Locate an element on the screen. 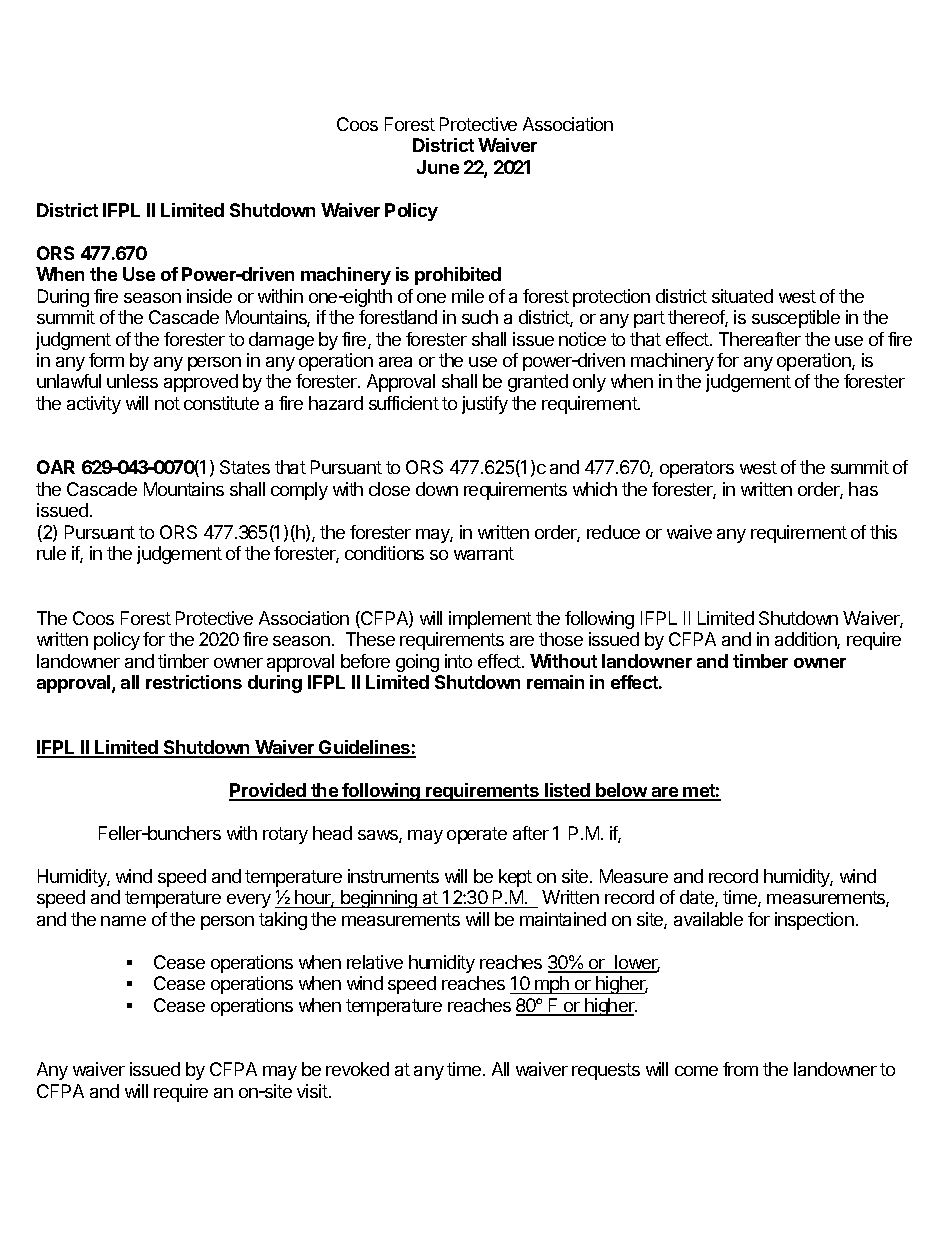 Image resolution: width=952 pixels, height=1233 pixels. restrictions is located at coordinates (194, 682).
